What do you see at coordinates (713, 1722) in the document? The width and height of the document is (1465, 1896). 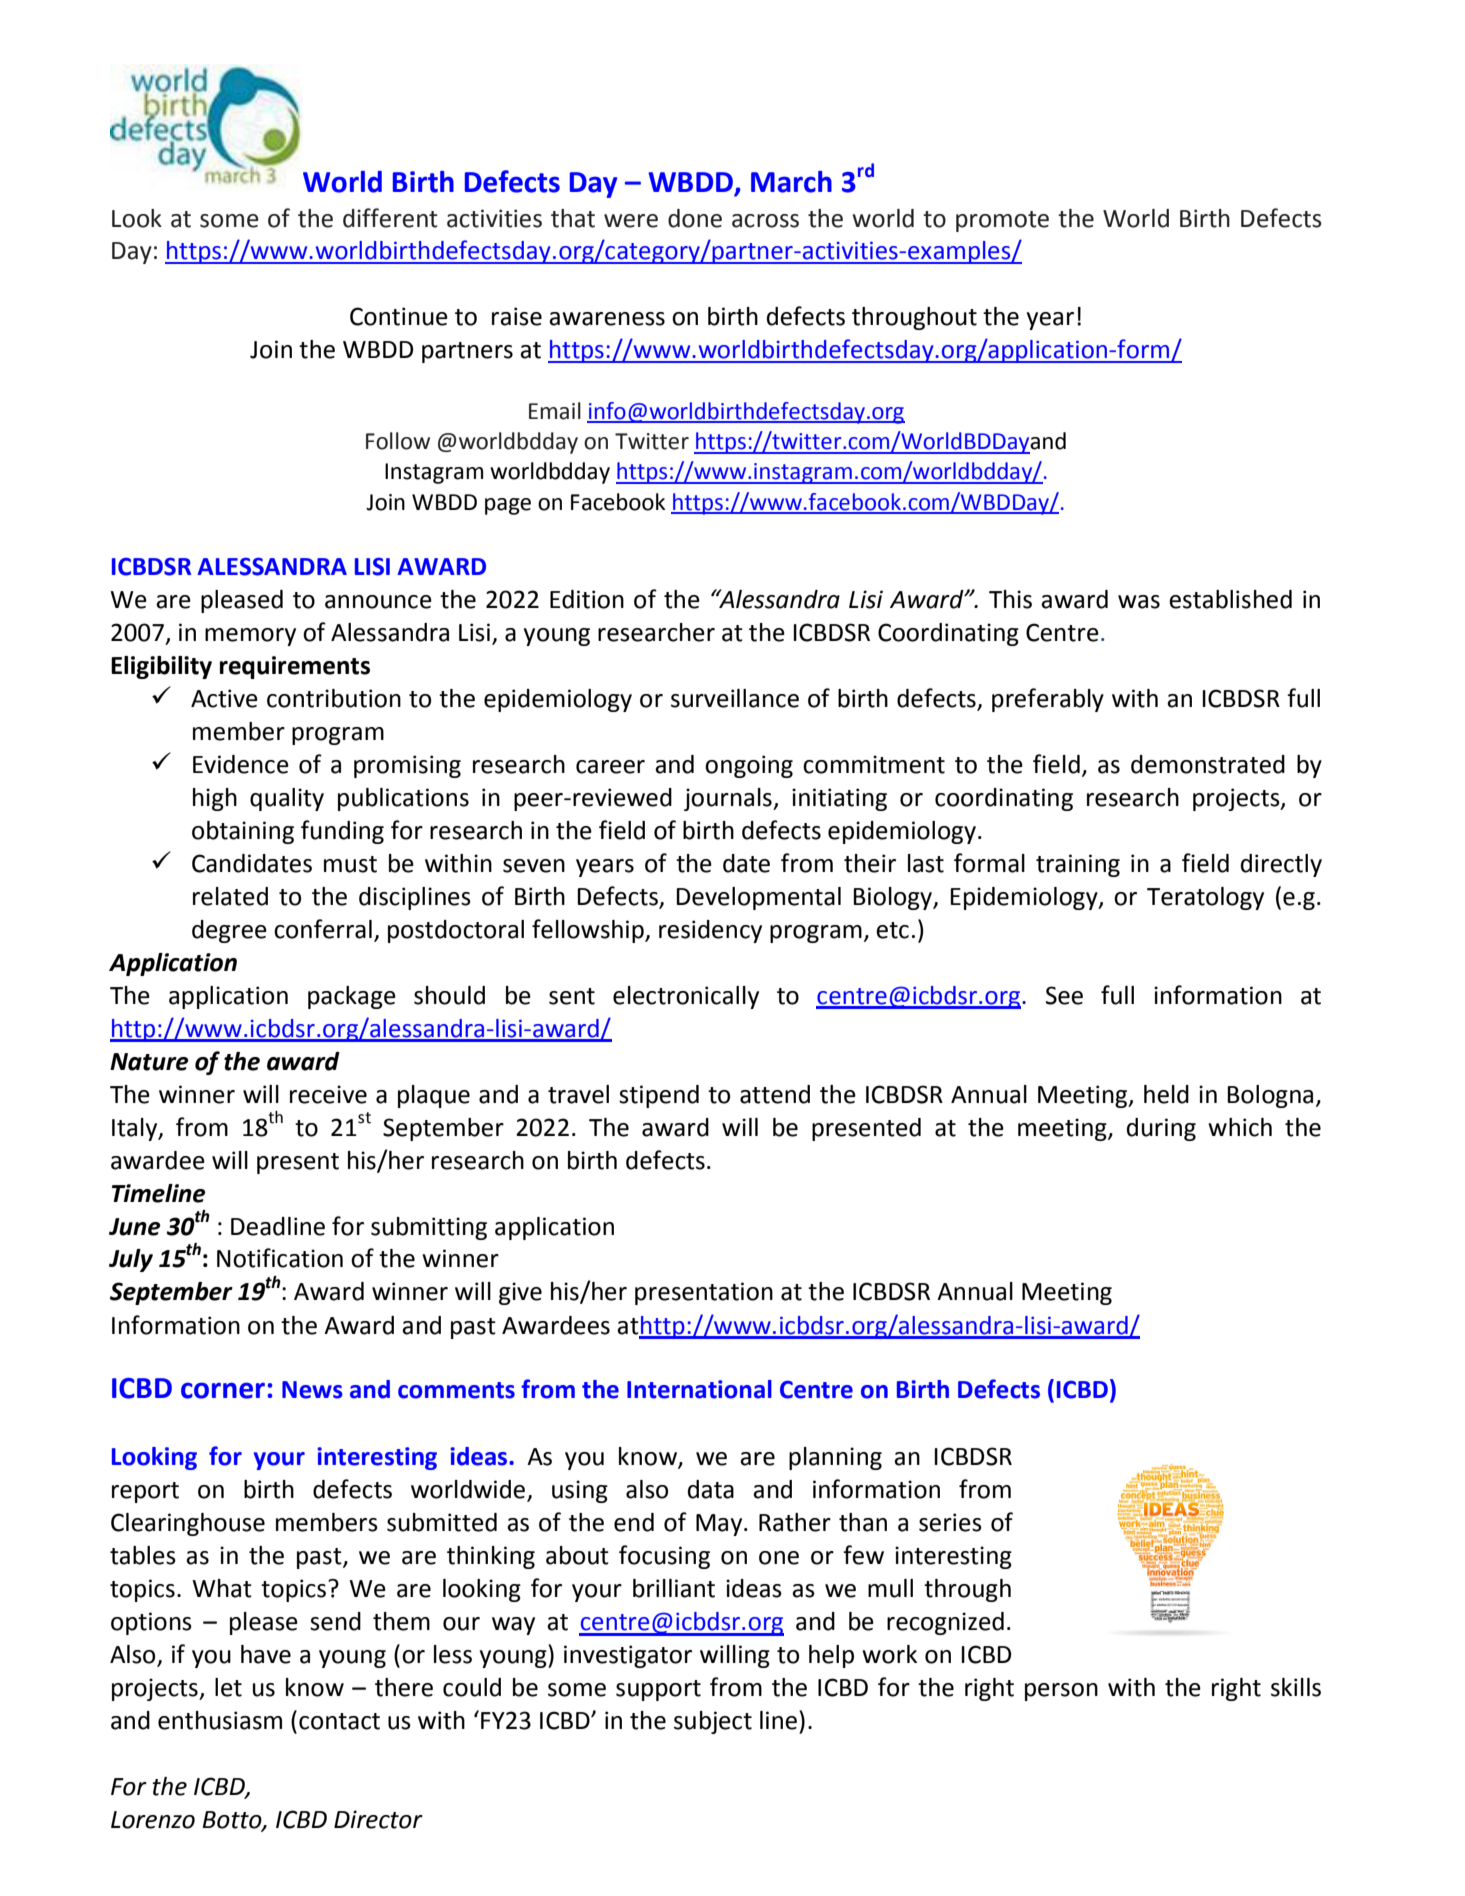 I see `subject` at bounding box center [713, 1722].
